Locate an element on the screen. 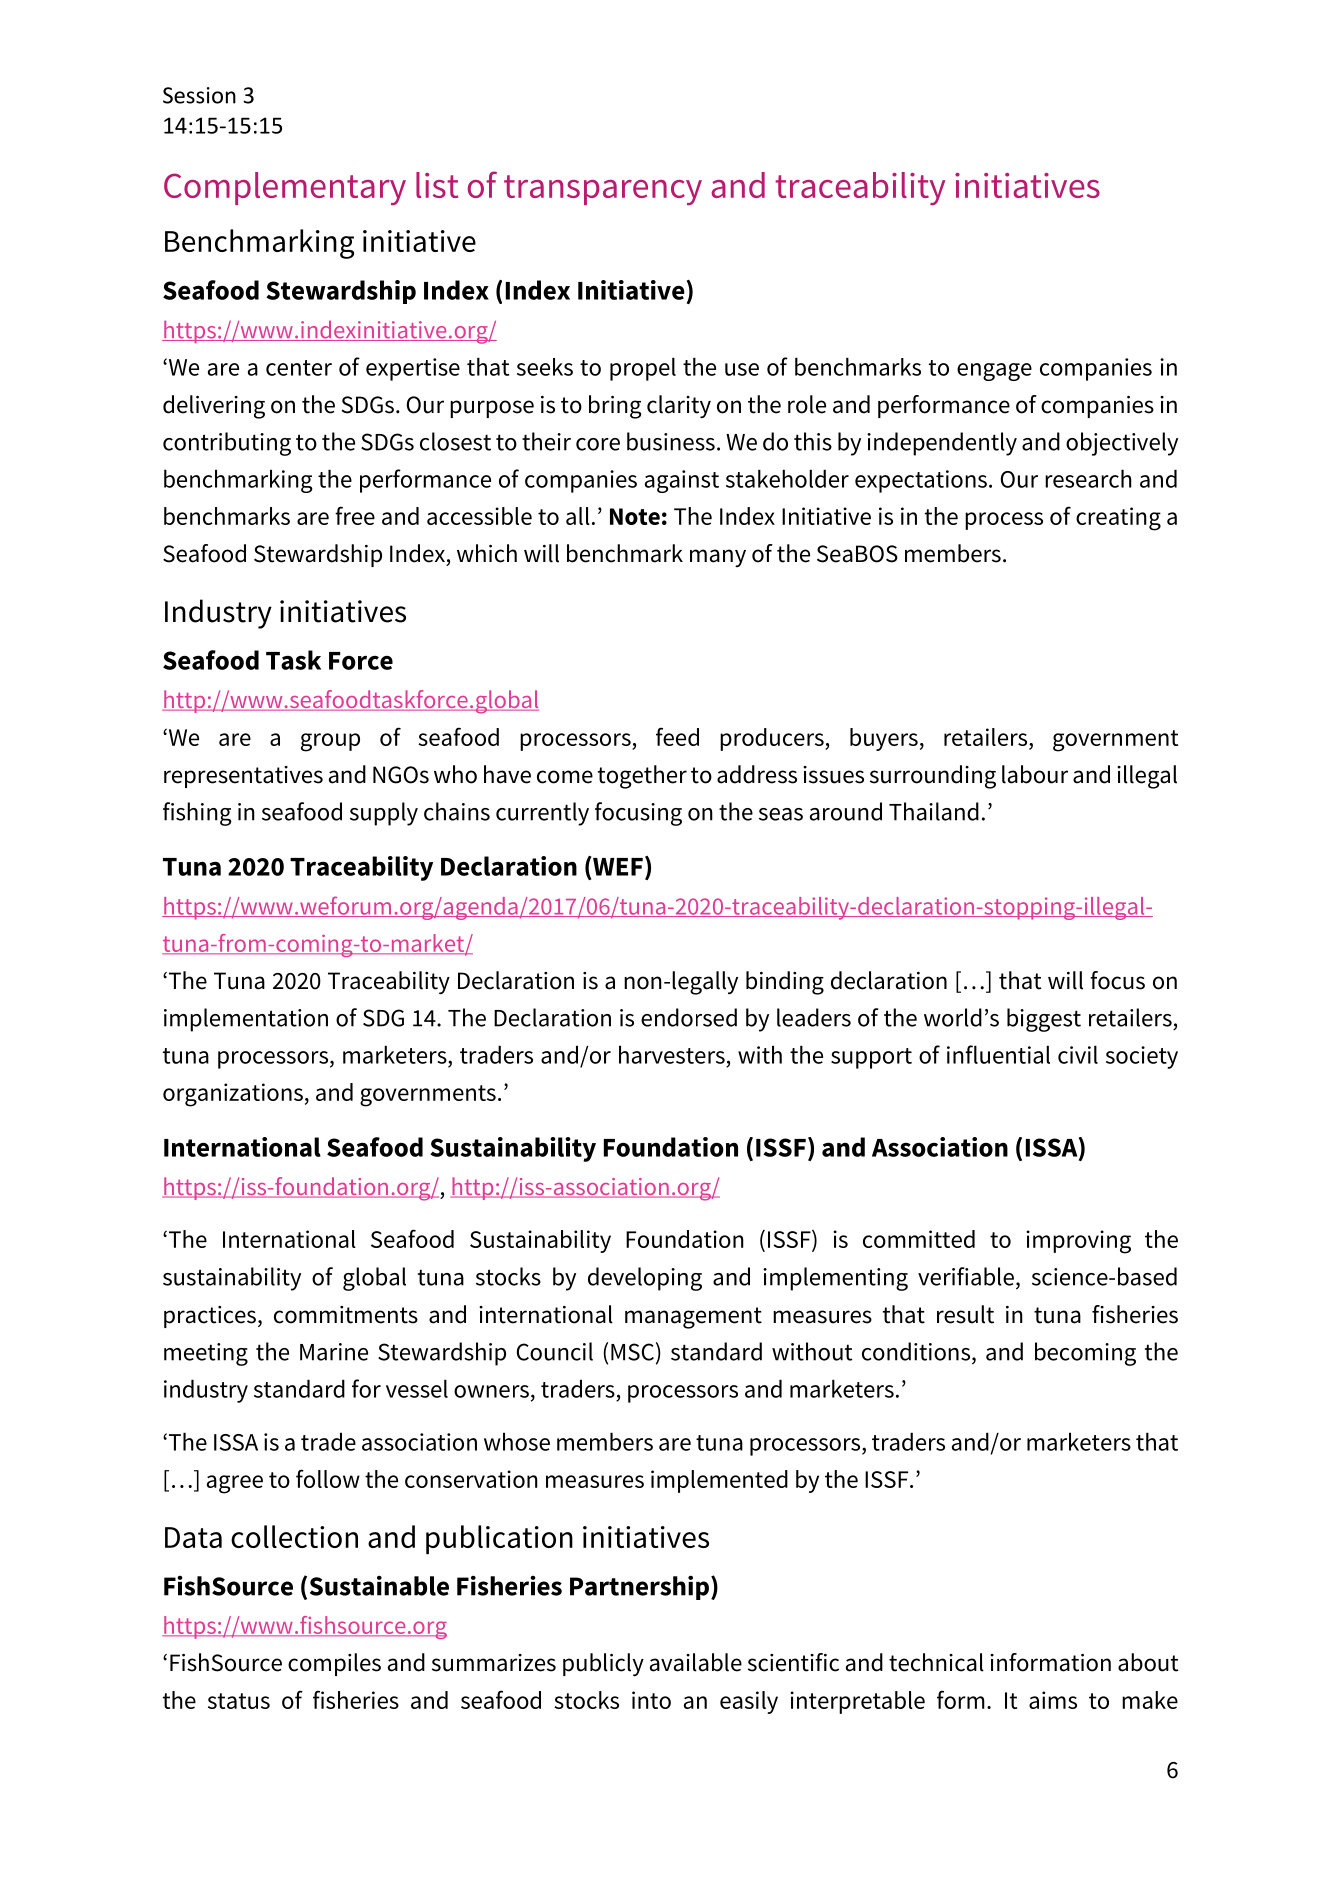 The image size is (1340, 1896). supply is located at coordinates (384, 814).
